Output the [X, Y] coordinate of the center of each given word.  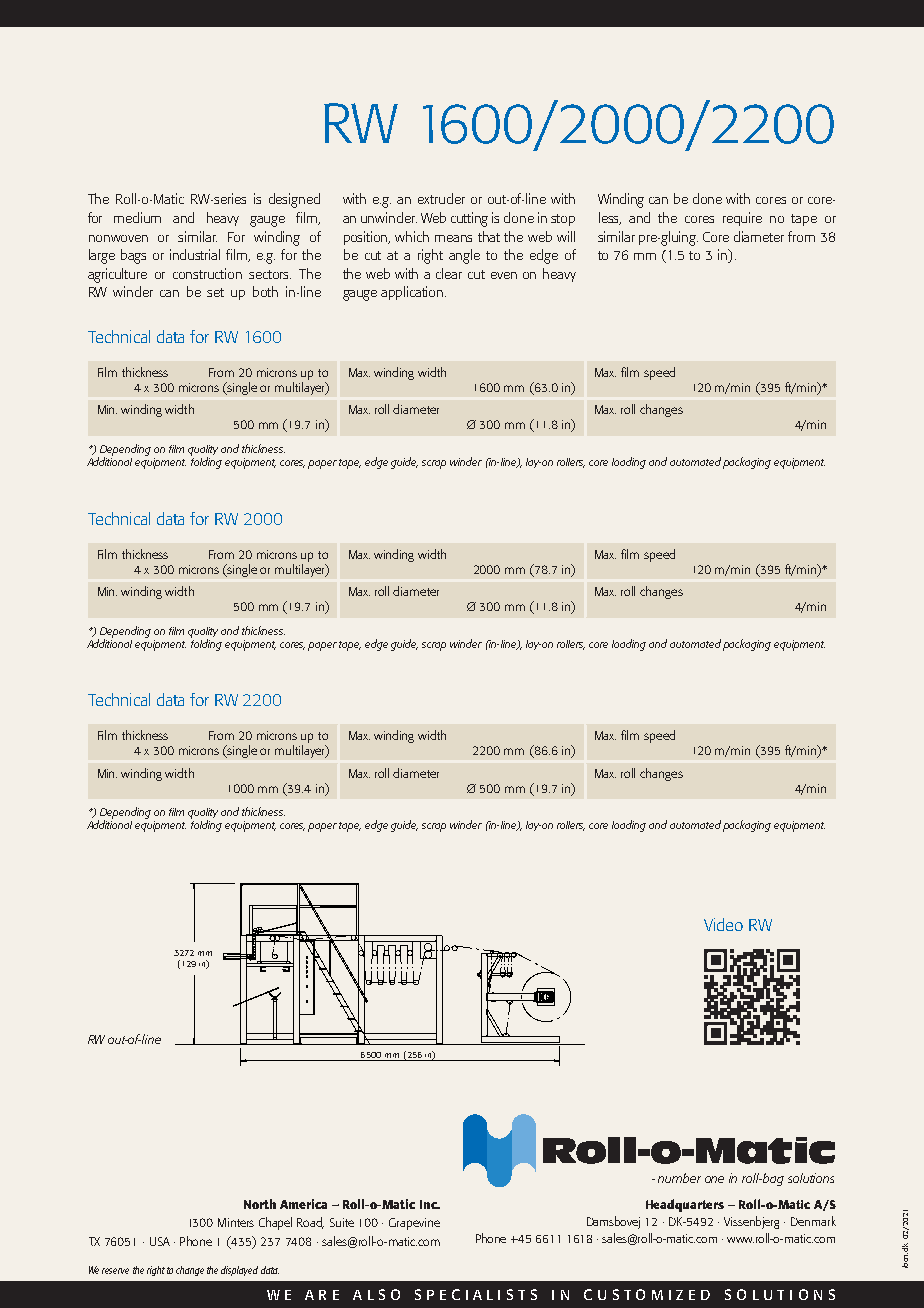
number [679, 1178]
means [453, 238]
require [742, 219]
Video [723, 924]
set [215, 292]
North [260, 1204]
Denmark [813, 1221]
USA [160, 1241]
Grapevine [414, 1224]
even [504, 275]
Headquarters [685, 1205]
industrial [195, 254]
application [413, 293]
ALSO [376, 1294]
